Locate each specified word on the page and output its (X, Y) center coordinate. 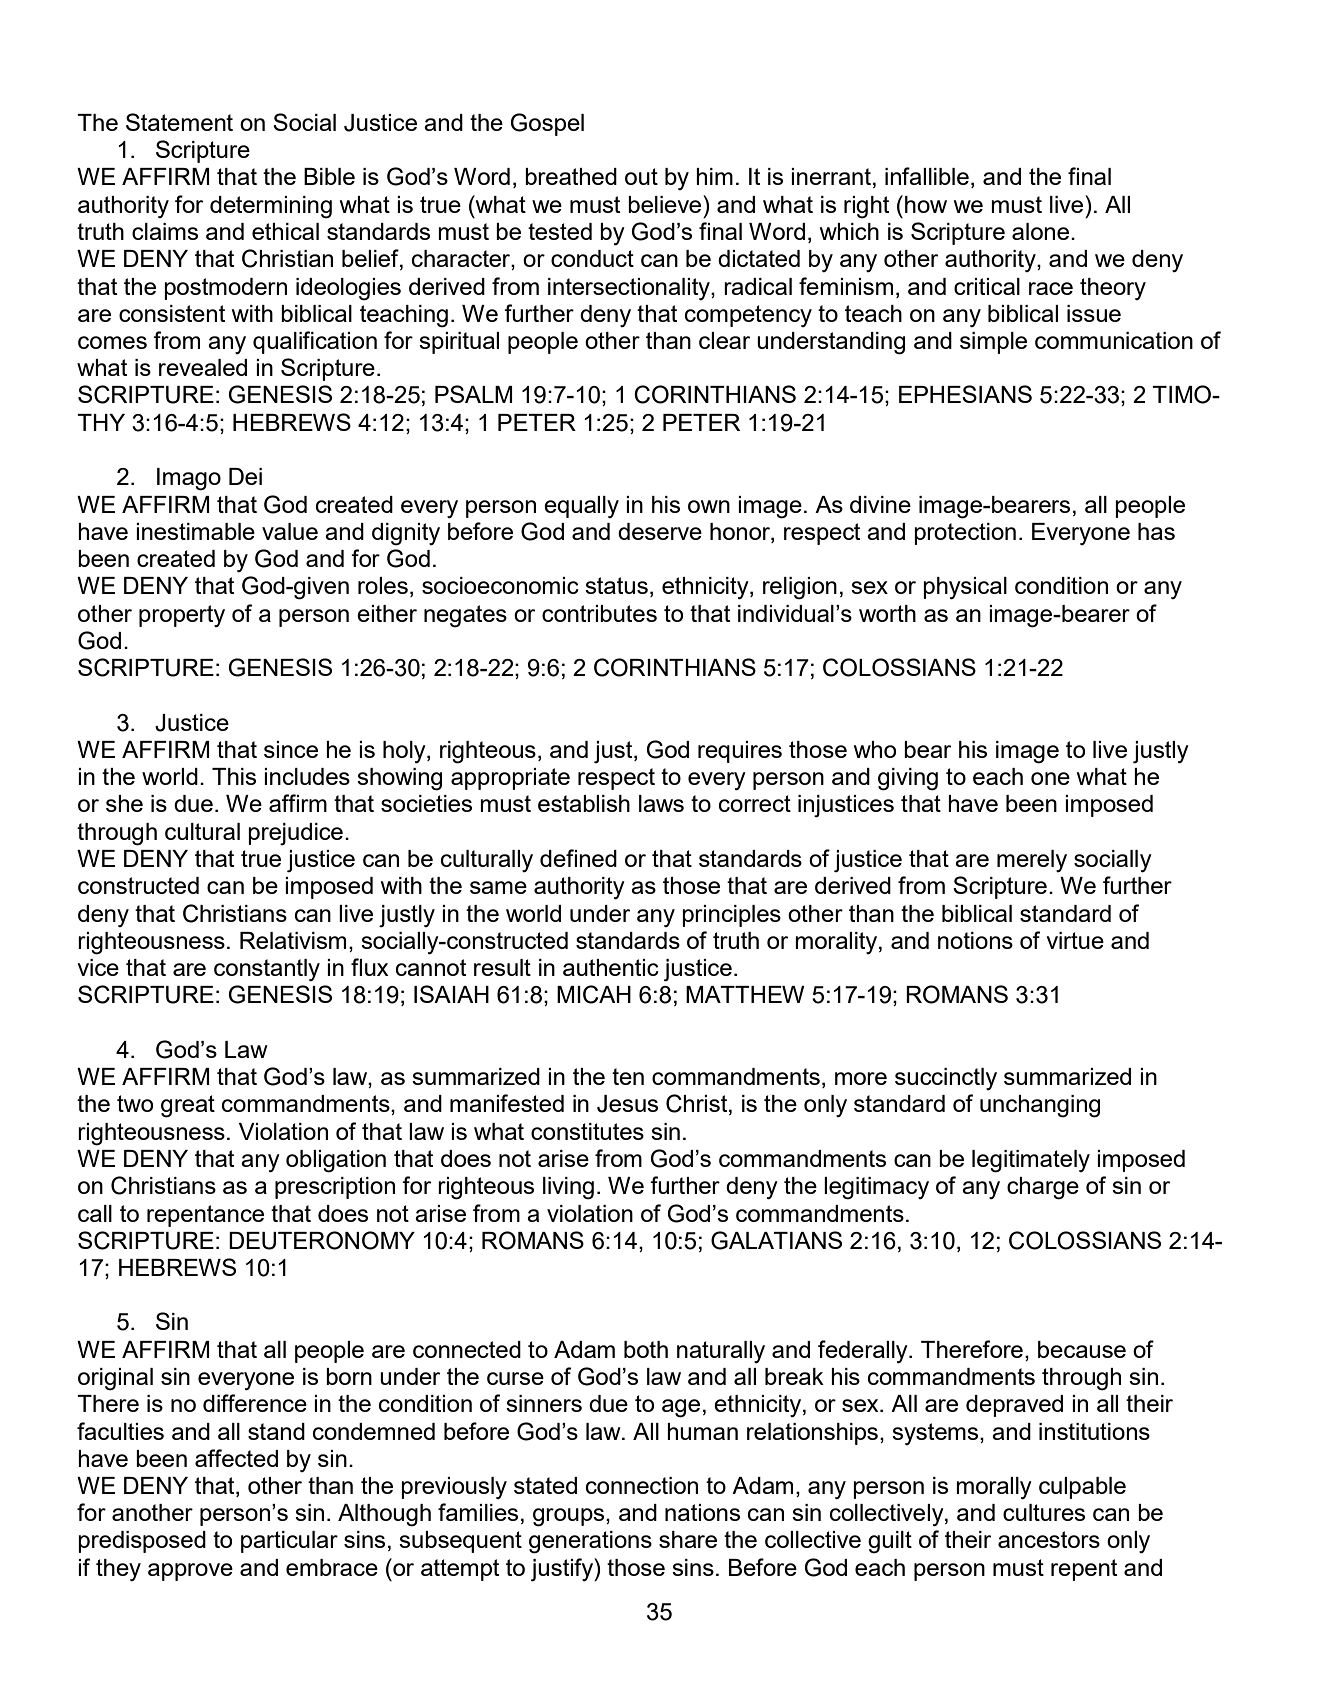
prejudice (295, 834)
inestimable (195, 531)
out (641, 176)
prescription (335, 1188)
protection (965, 534)
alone (1042, 231)
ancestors (1049, 1539)
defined (578, 858)
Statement (179, 122)
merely (1032, 861)
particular (289, 1542)
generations (590, 1542)
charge (1043, 1188)
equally (581, 507)
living (568, 1188)
